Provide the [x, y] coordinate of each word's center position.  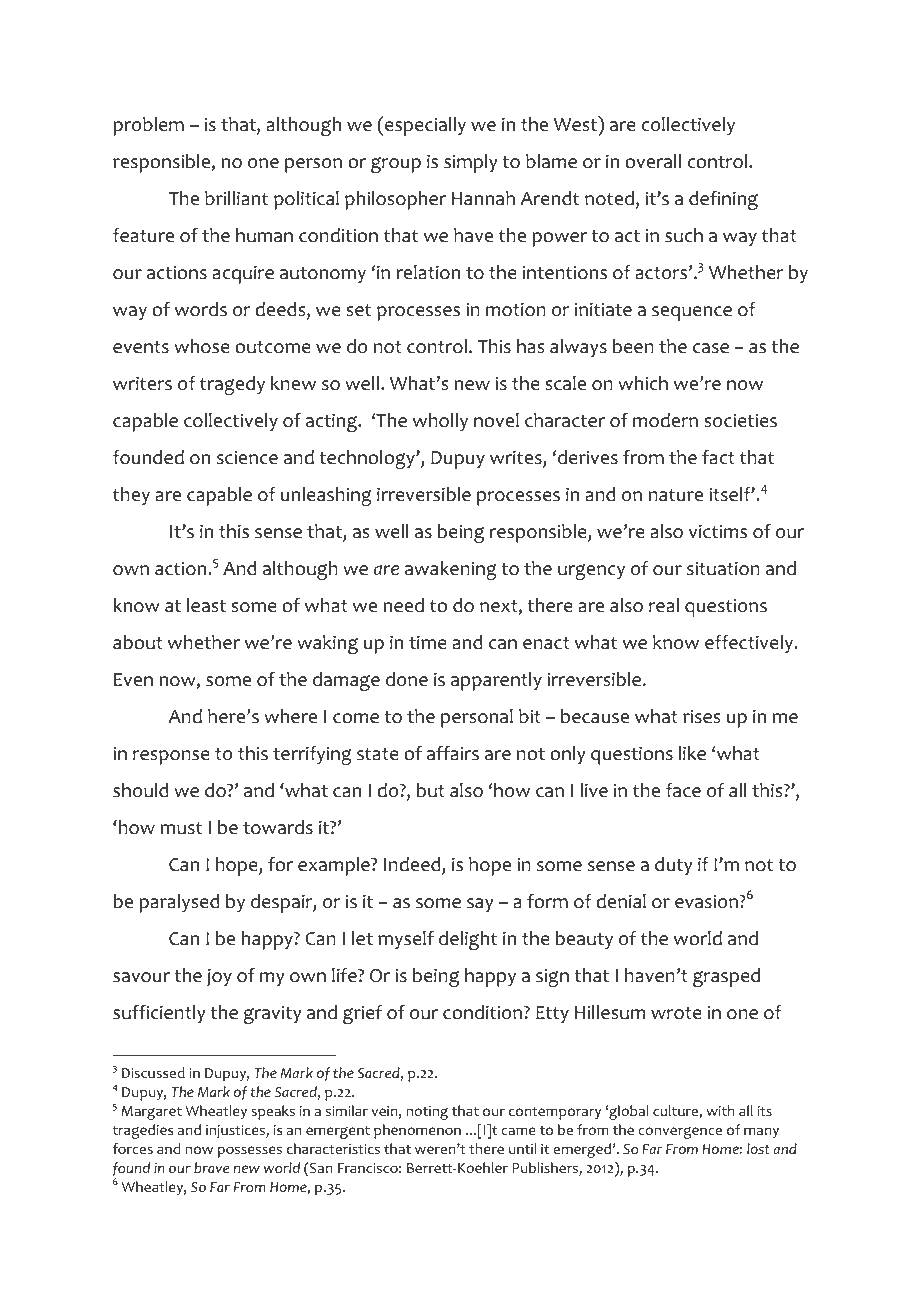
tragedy [232, 385]
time [428, 642]
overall [653, 161]
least [206, 605]
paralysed [179, 903]
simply [471, 163]
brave [212, 1167]
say [480, 905]
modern [665, 420]
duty [674, 866]
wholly [440, 422]
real [664, 605]
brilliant [236, 198]
